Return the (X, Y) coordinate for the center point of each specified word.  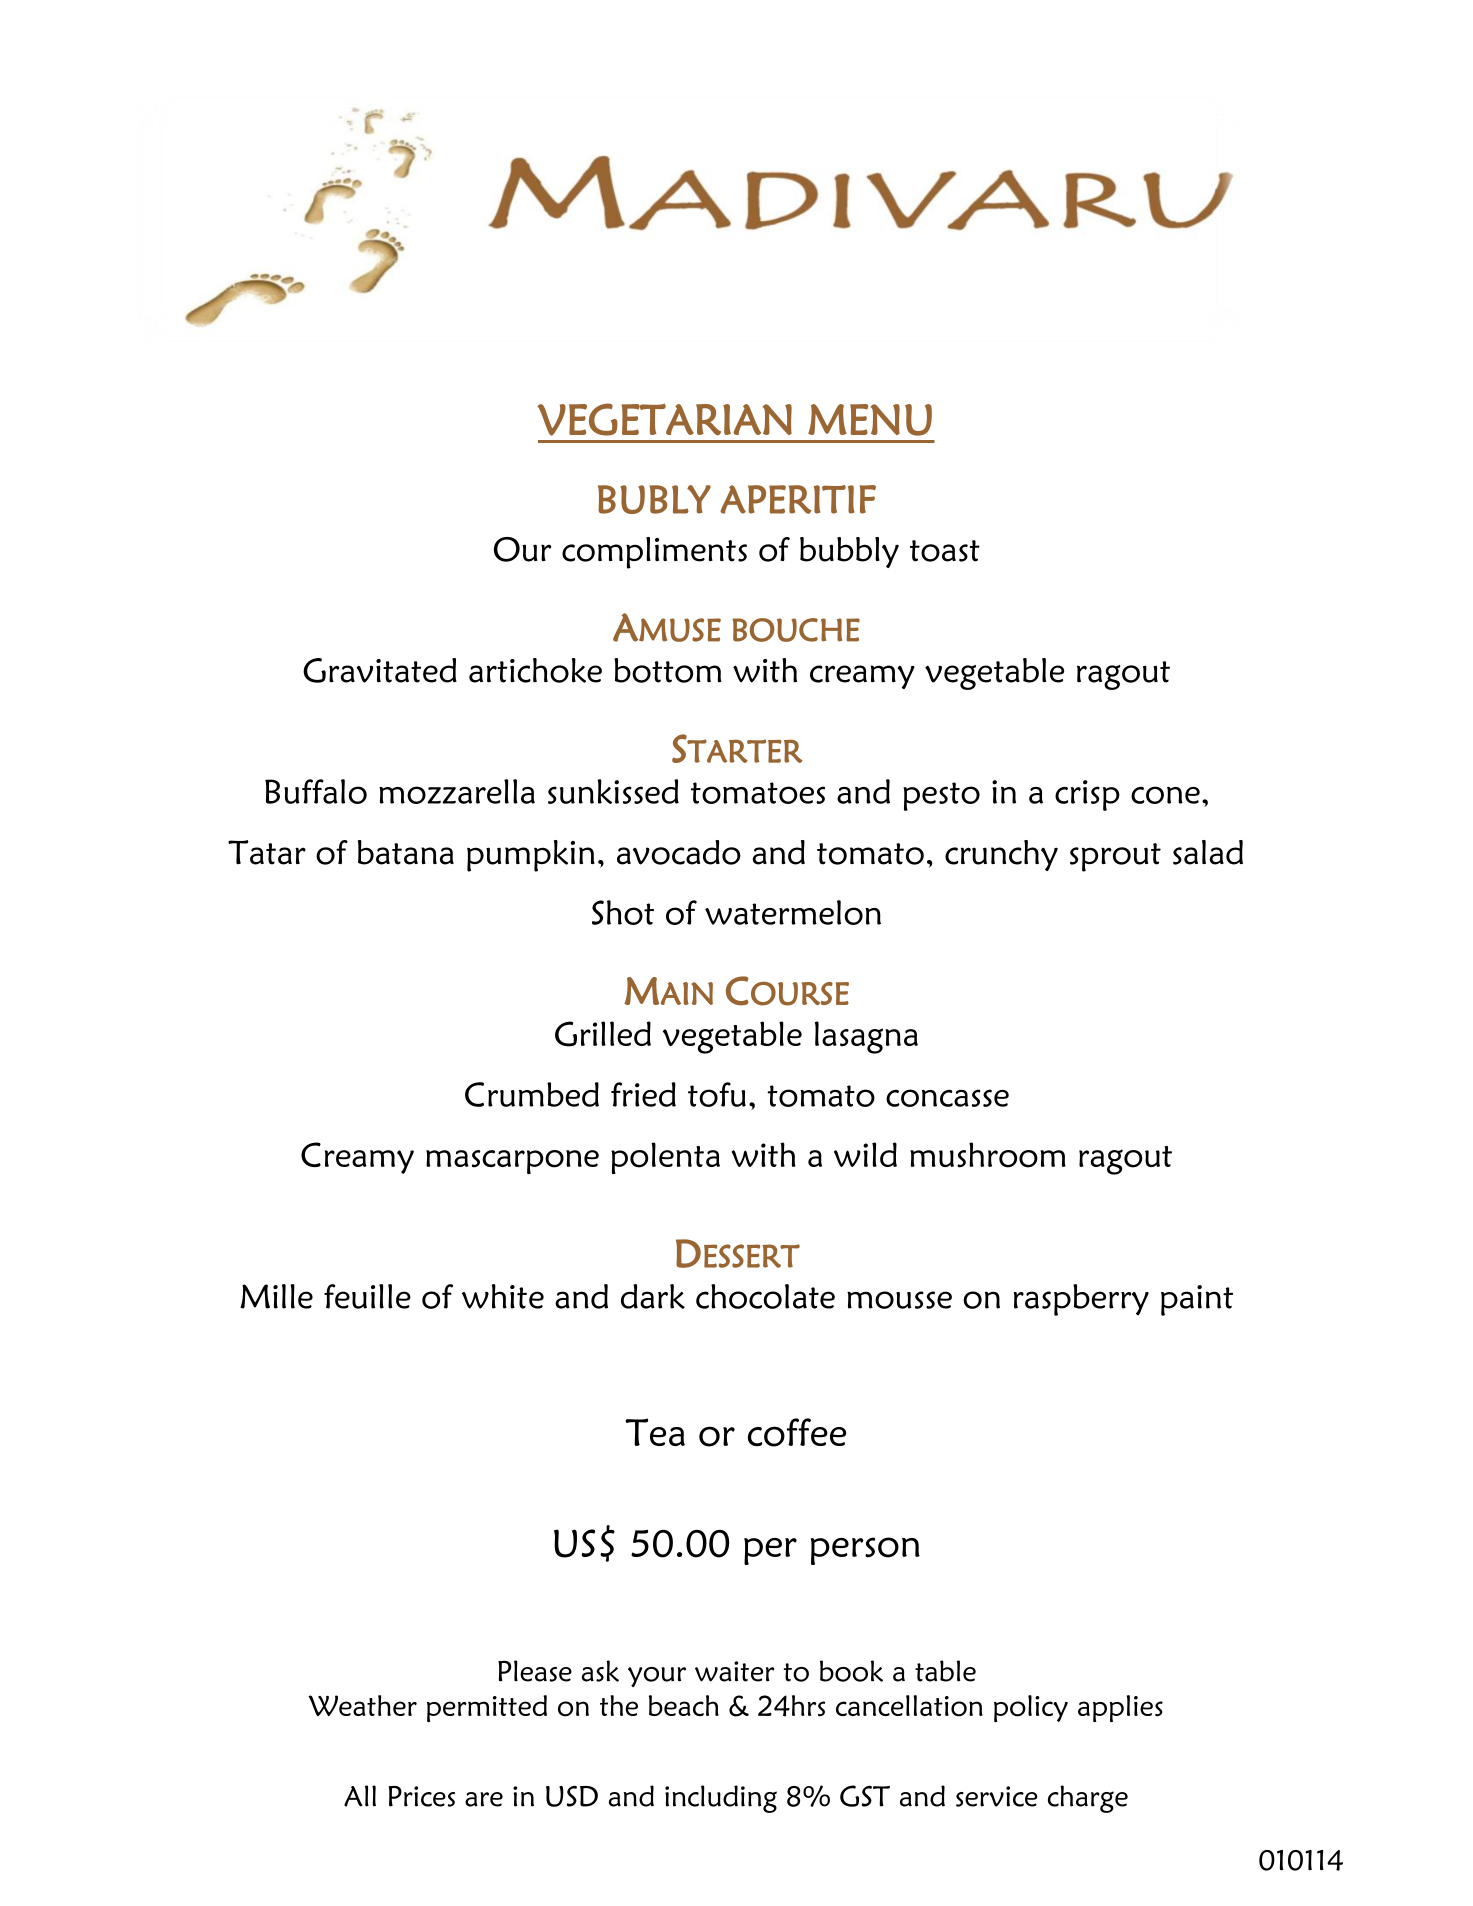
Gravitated (380, 670)
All (360, 1796)
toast (945, 551)
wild (865, 1154)
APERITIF (798, 499)
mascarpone (512, 1162)
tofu (717, 1094)
